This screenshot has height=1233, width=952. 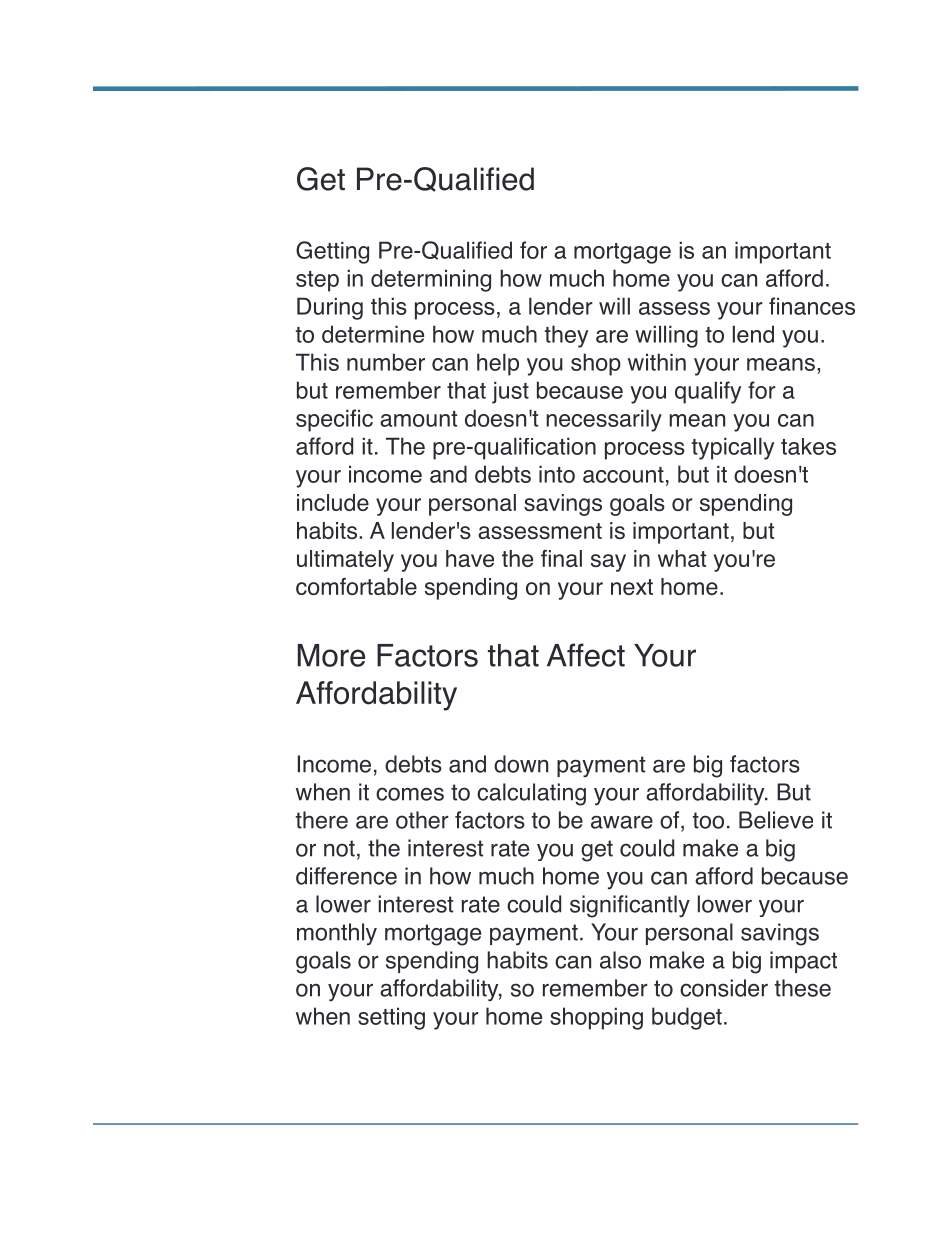 I want to click on what, so click(x=682, y=558).
